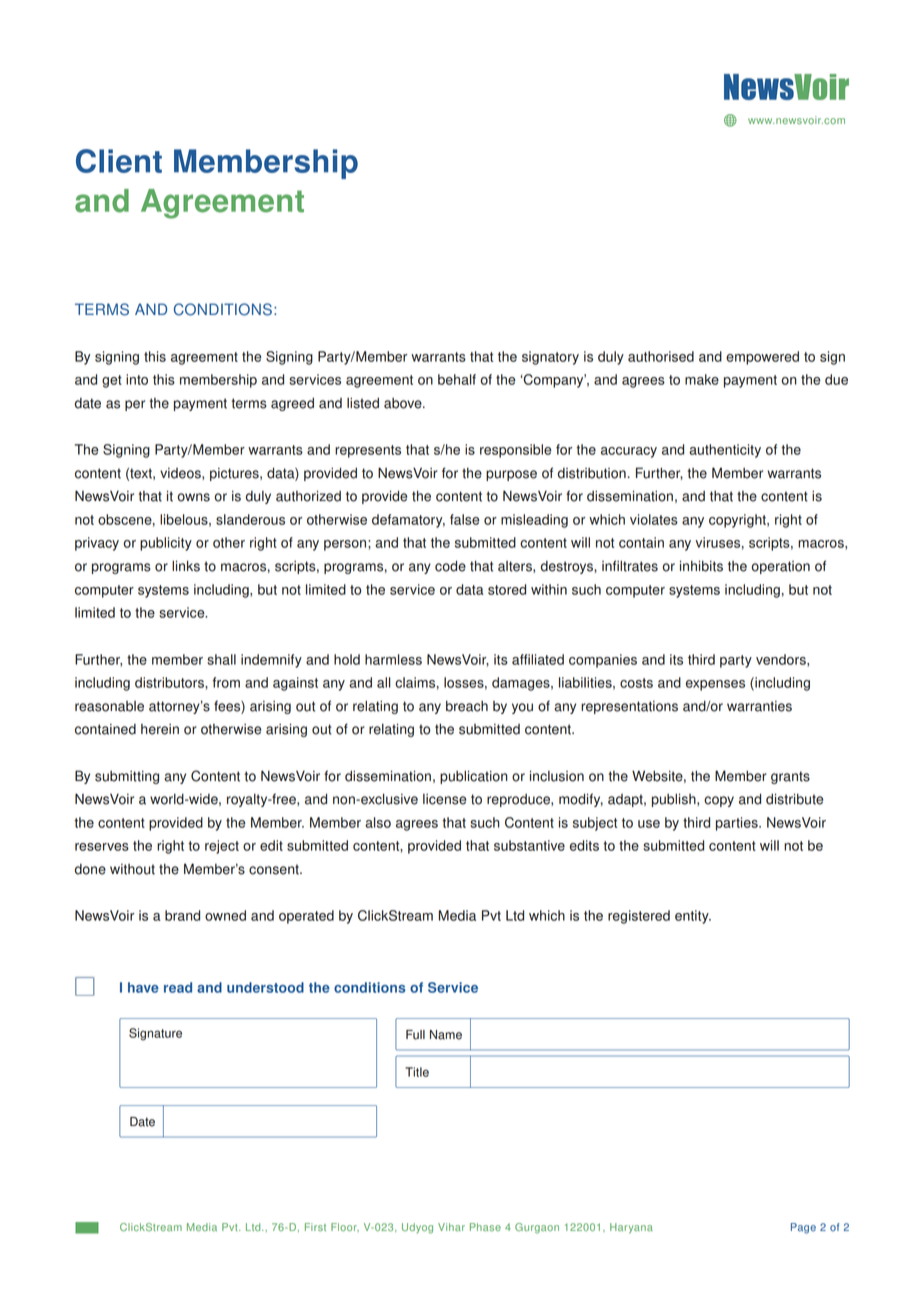 This document has height=1308, width=924. What do you see at coordinates (803, 1228) in the document?
I see `Page` at bounding box center [803, 1228].
